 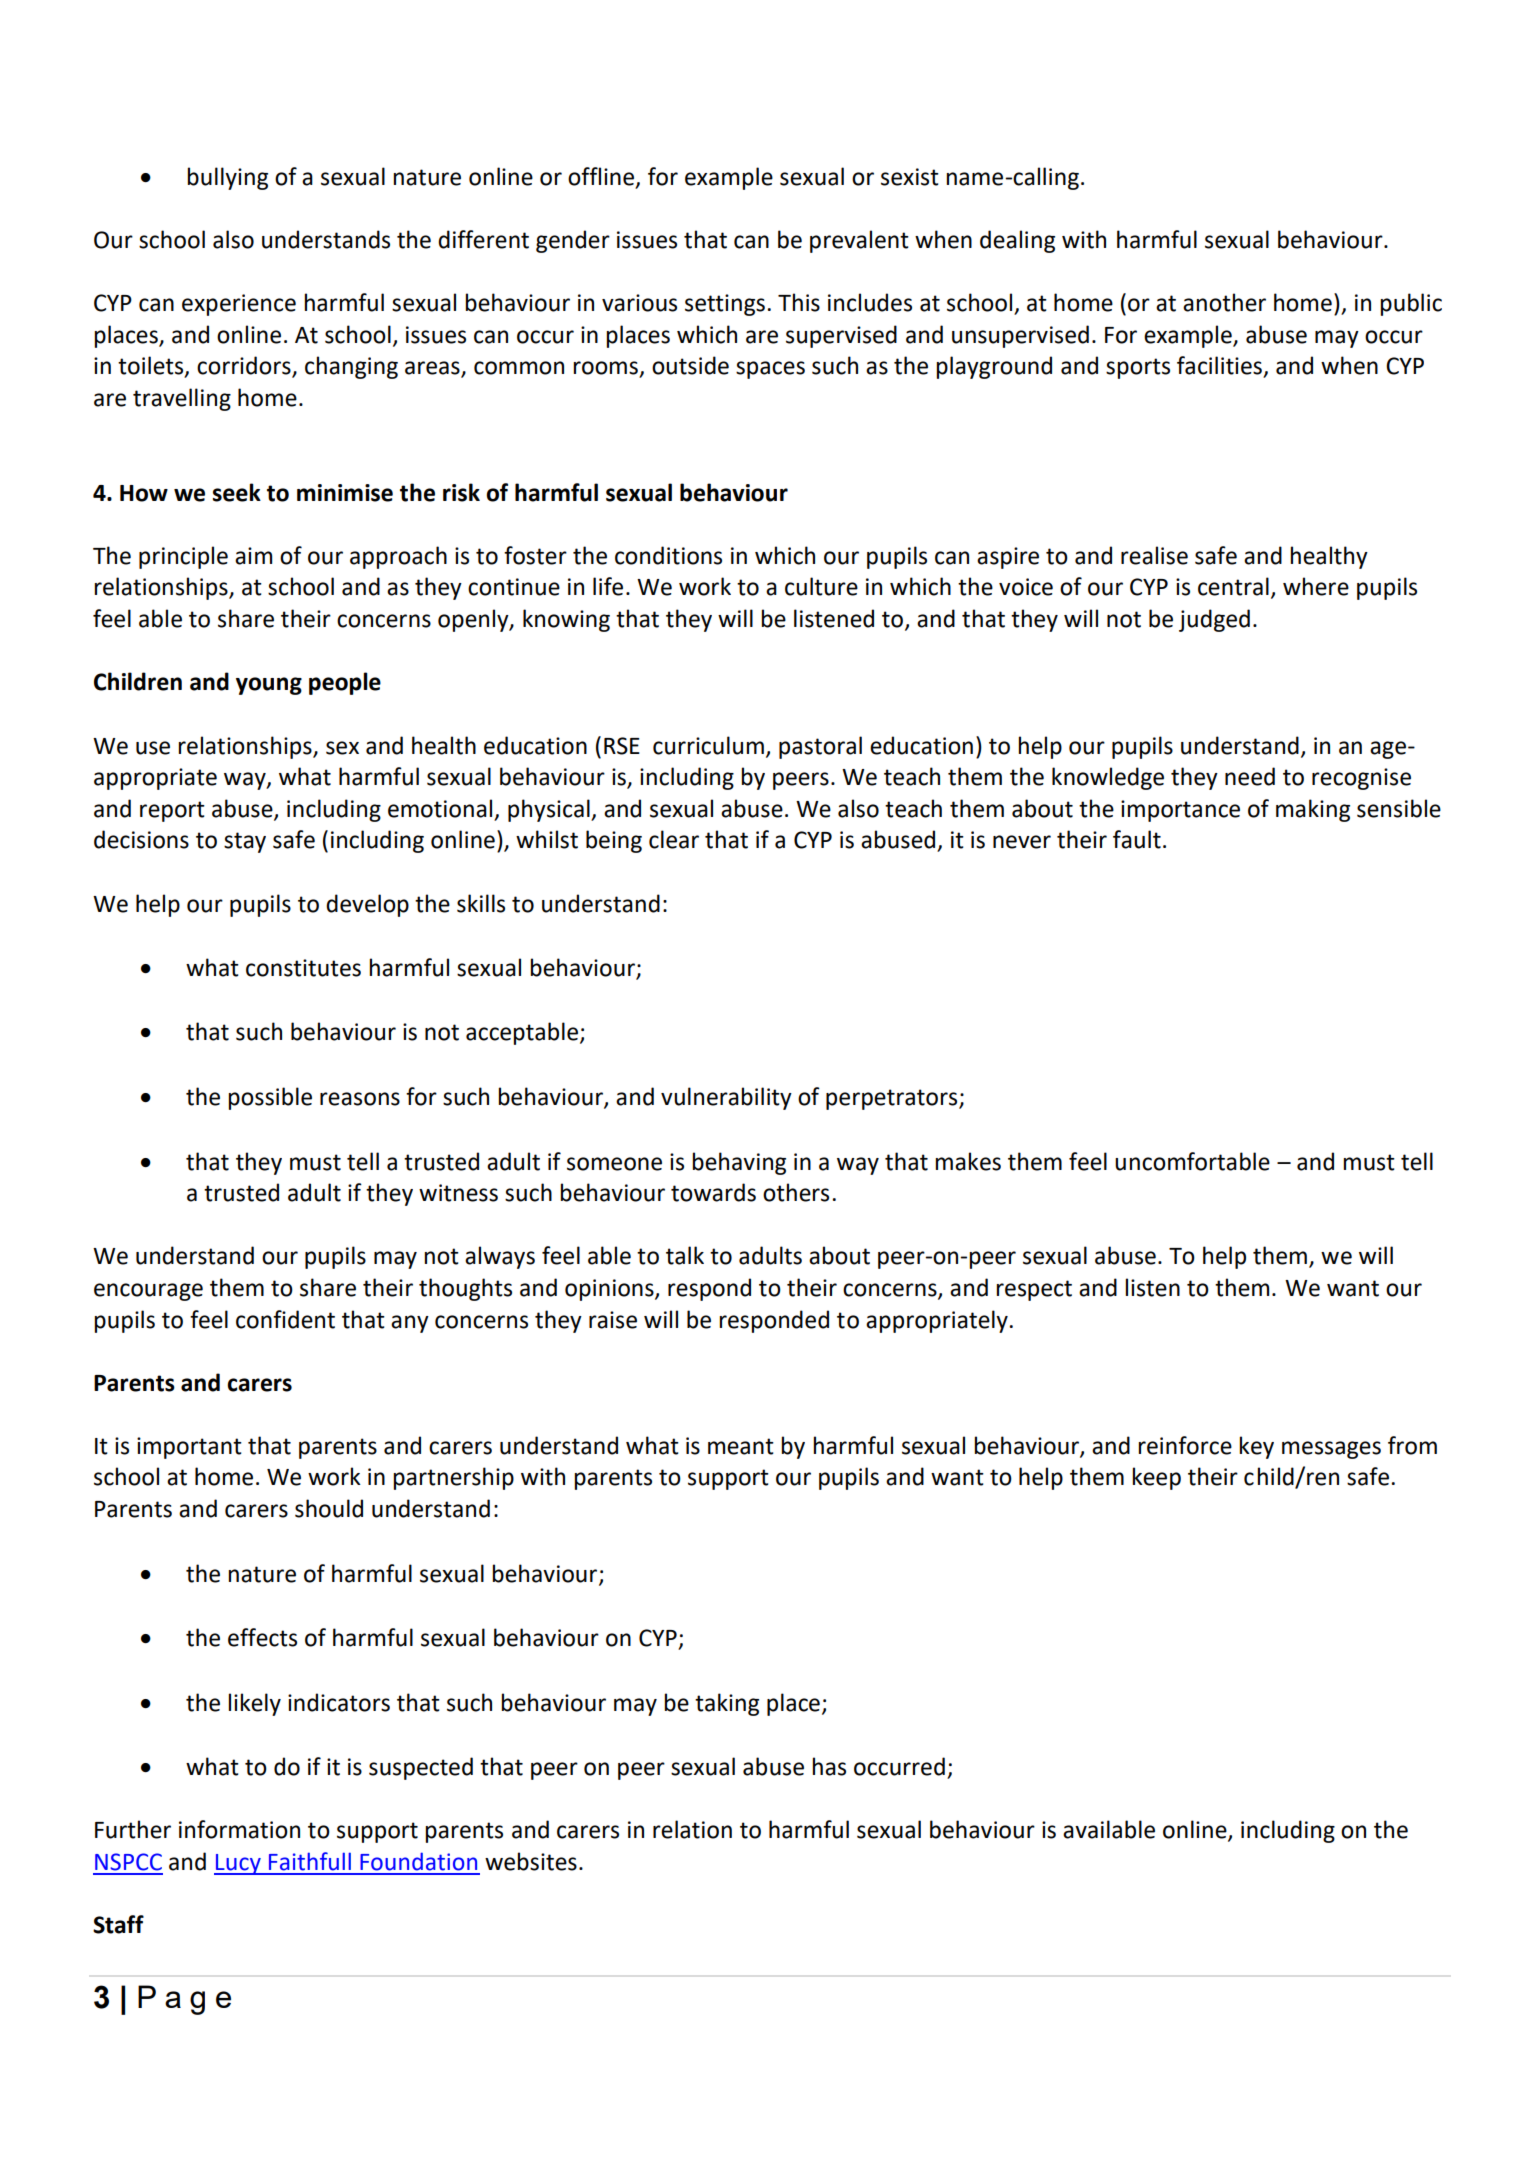 What do you see at coordinates (726, 1098) in the screenshot?
I see `vulnerability` at bounding box center [726, 1098].
